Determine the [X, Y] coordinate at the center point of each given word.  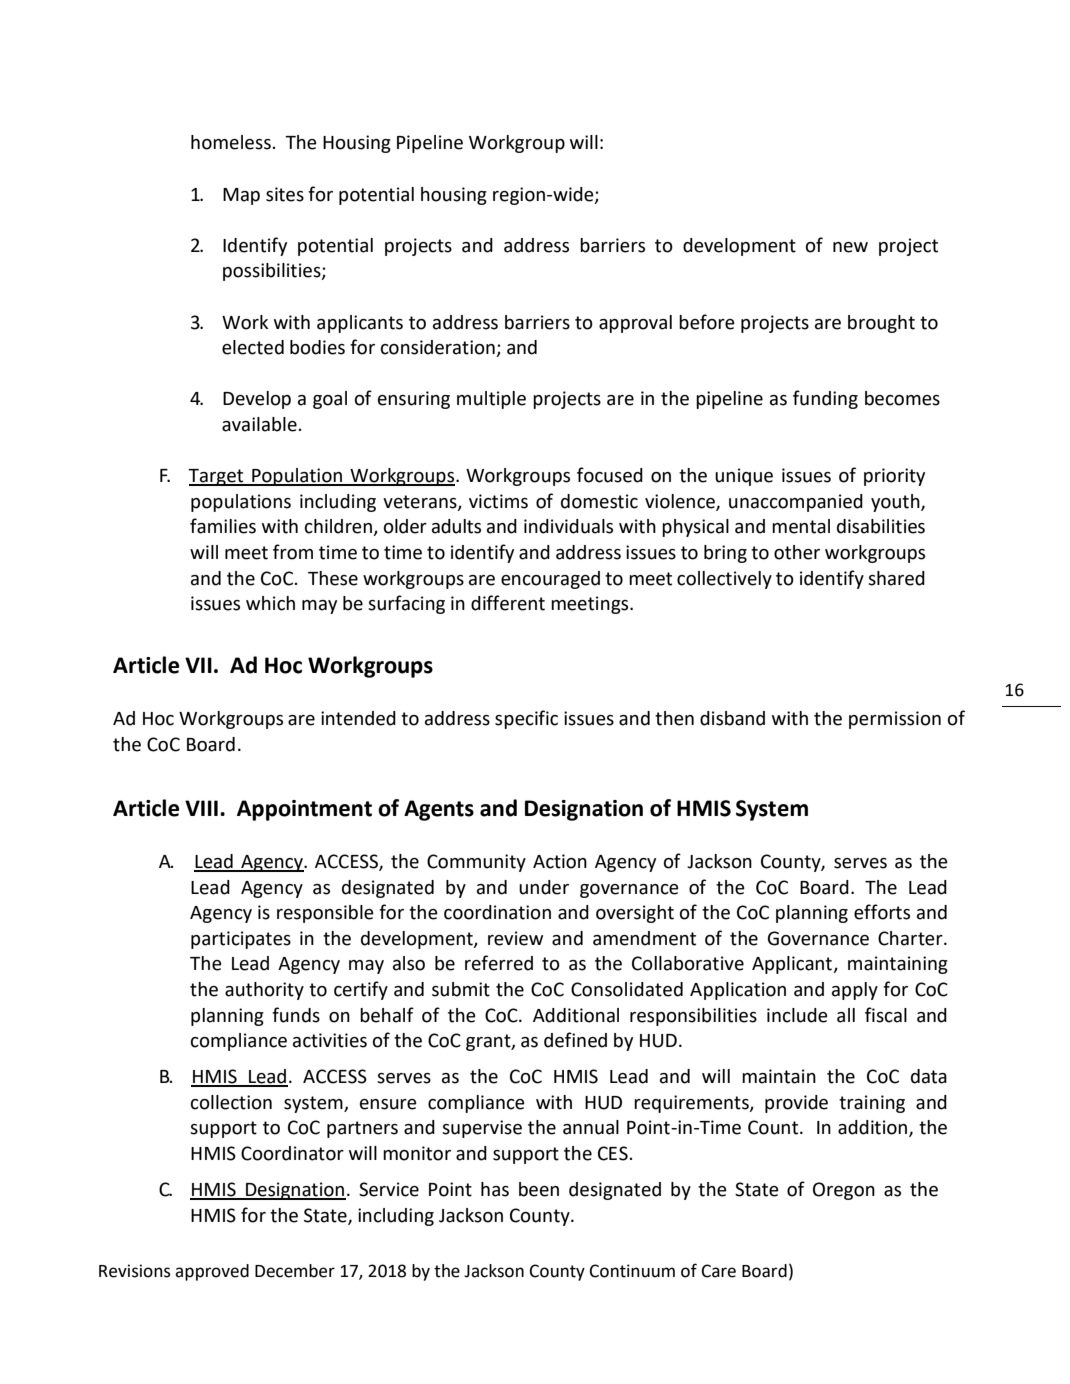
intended [358, 718]
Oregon [844, 1191]
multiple [491, 400]
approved [212, 1272]
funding [825, 399]
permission [895, 720]
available [259, 424]
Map [241, 196]
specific [526, 719]
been [539, 1189]
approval [635, 324]
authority [264, 991]
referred [499, 963]
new [850, 247]
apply [855, 991]
